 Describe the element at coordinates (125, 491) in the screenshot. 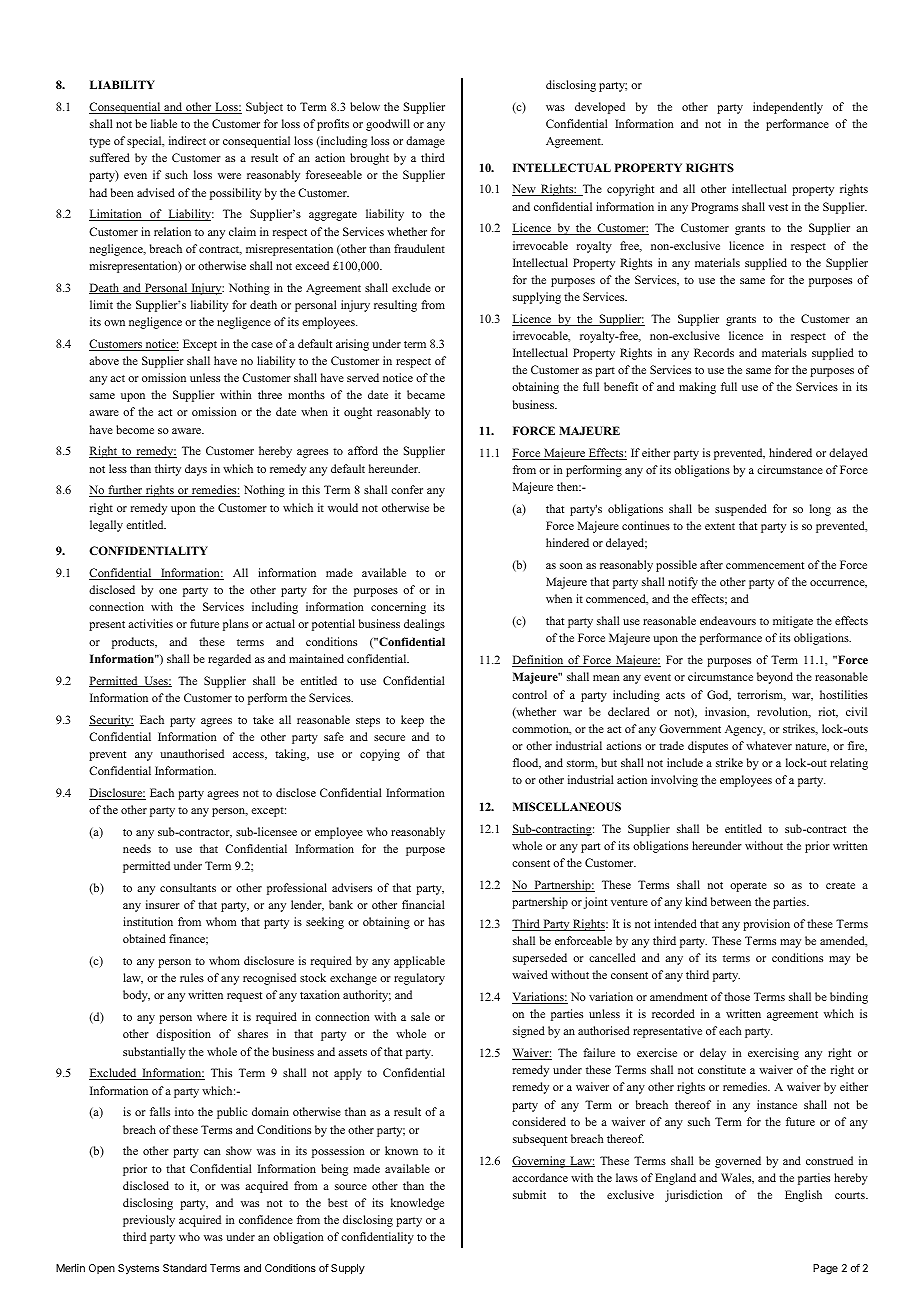

I see `further` at that location.
